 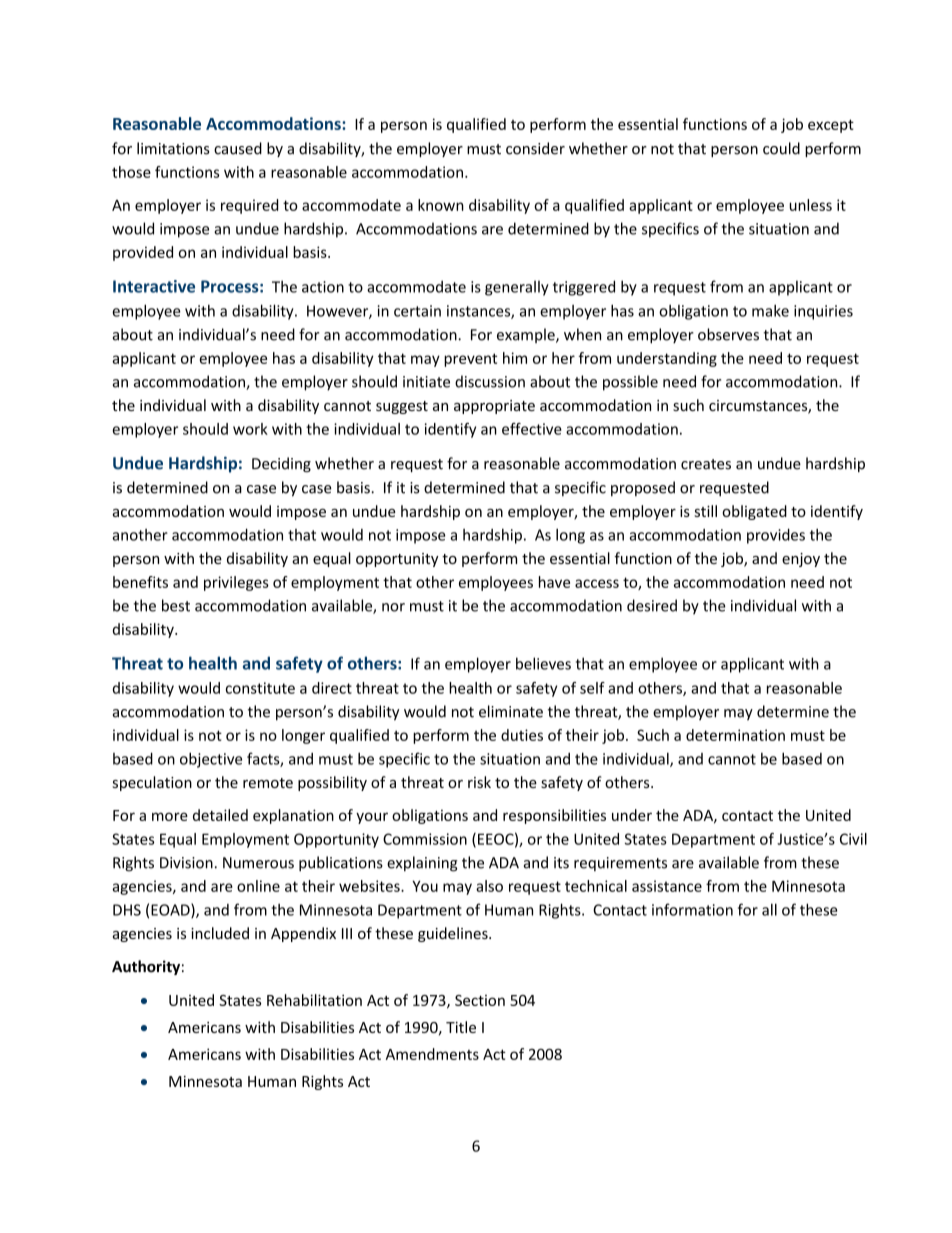 What do you see at coordinates (479, 782) in the screenshot?
I see `risk` at bounding box center [479, 782].
